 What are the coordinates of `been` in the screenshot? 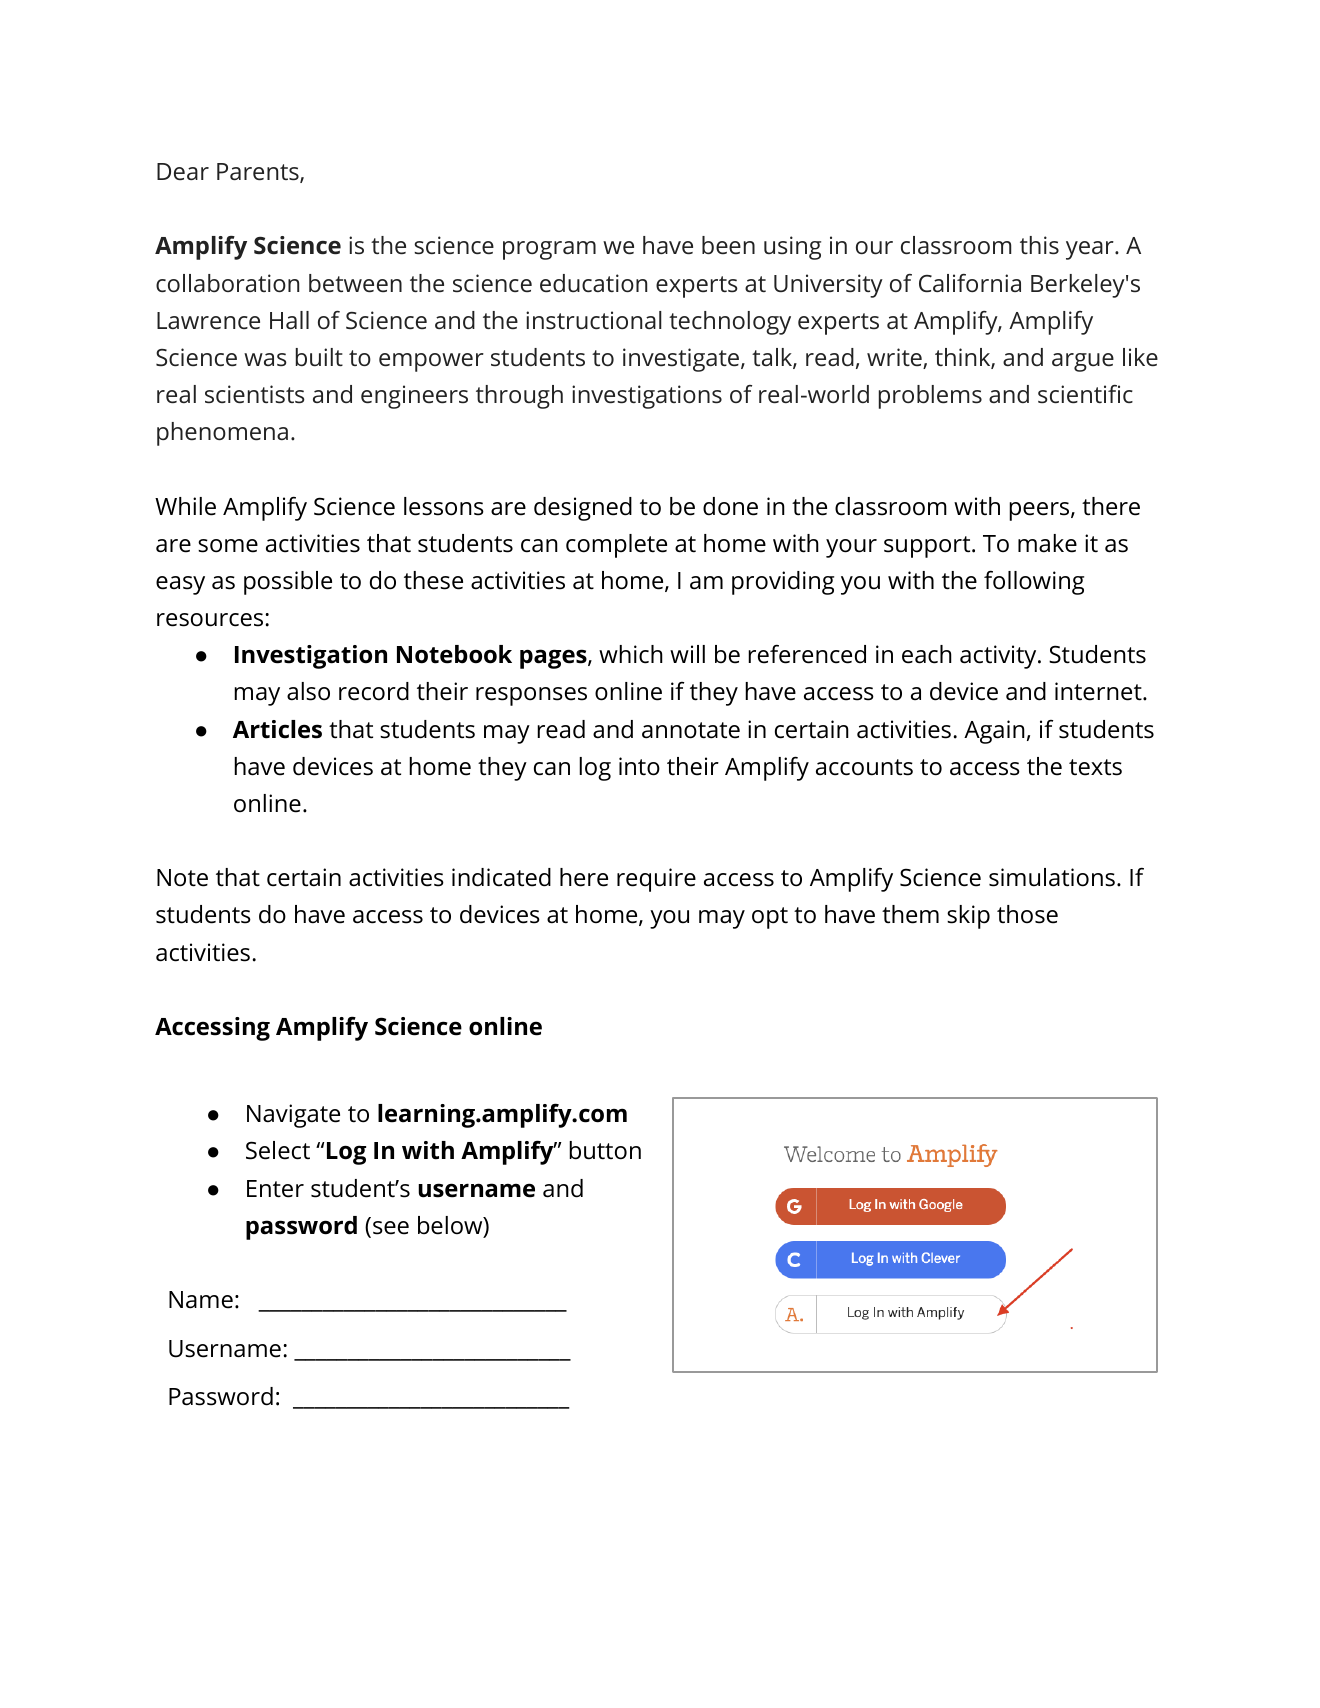 It's located at (728, 245).
